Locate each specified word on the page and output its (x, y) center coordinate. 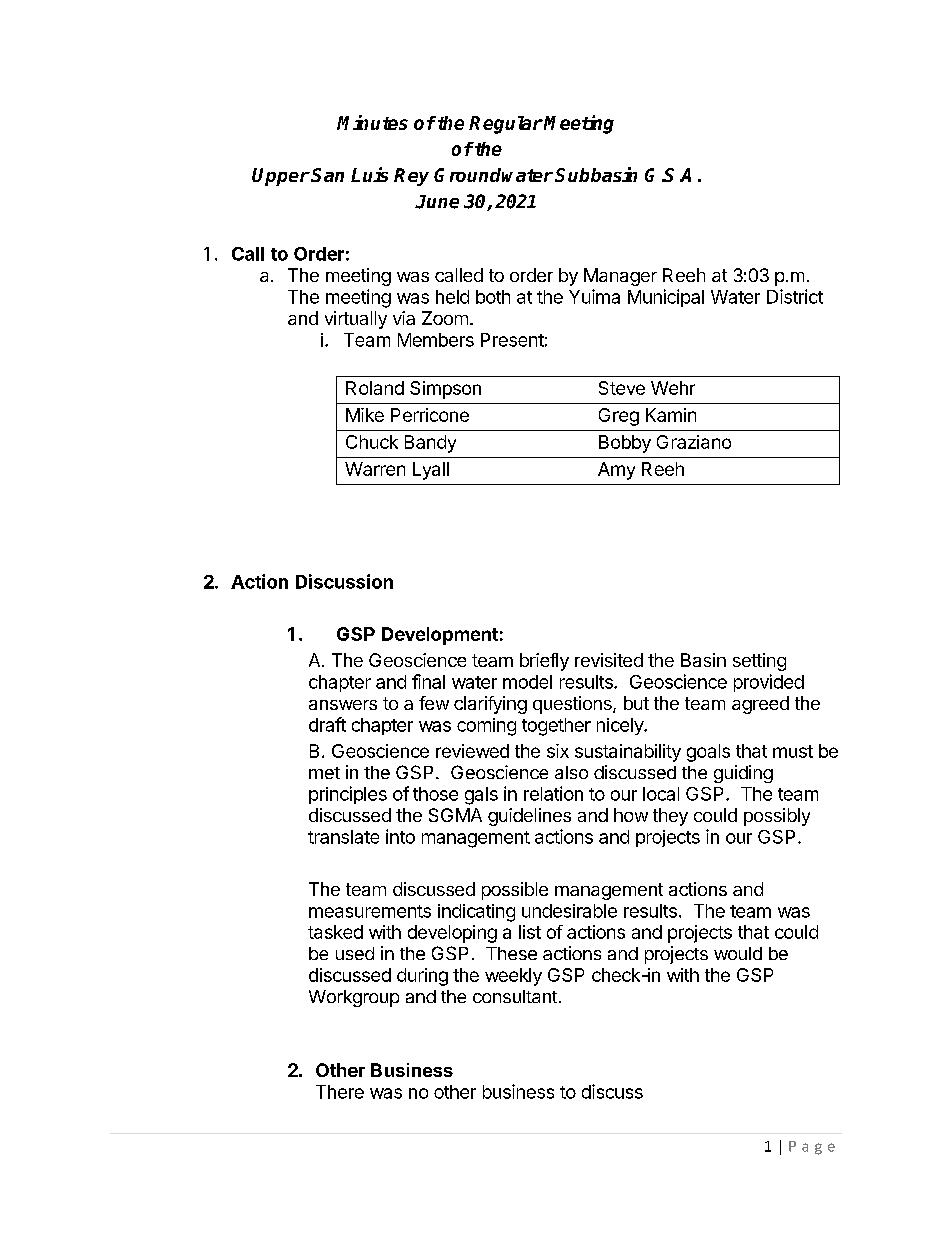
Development (440, 636)
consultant (515, 996)
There (340, 1092)
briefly (544, 662)
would (738, 953)
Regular (506, 125)
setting (759, 662)
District (795, 296)
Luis (369, 174)
